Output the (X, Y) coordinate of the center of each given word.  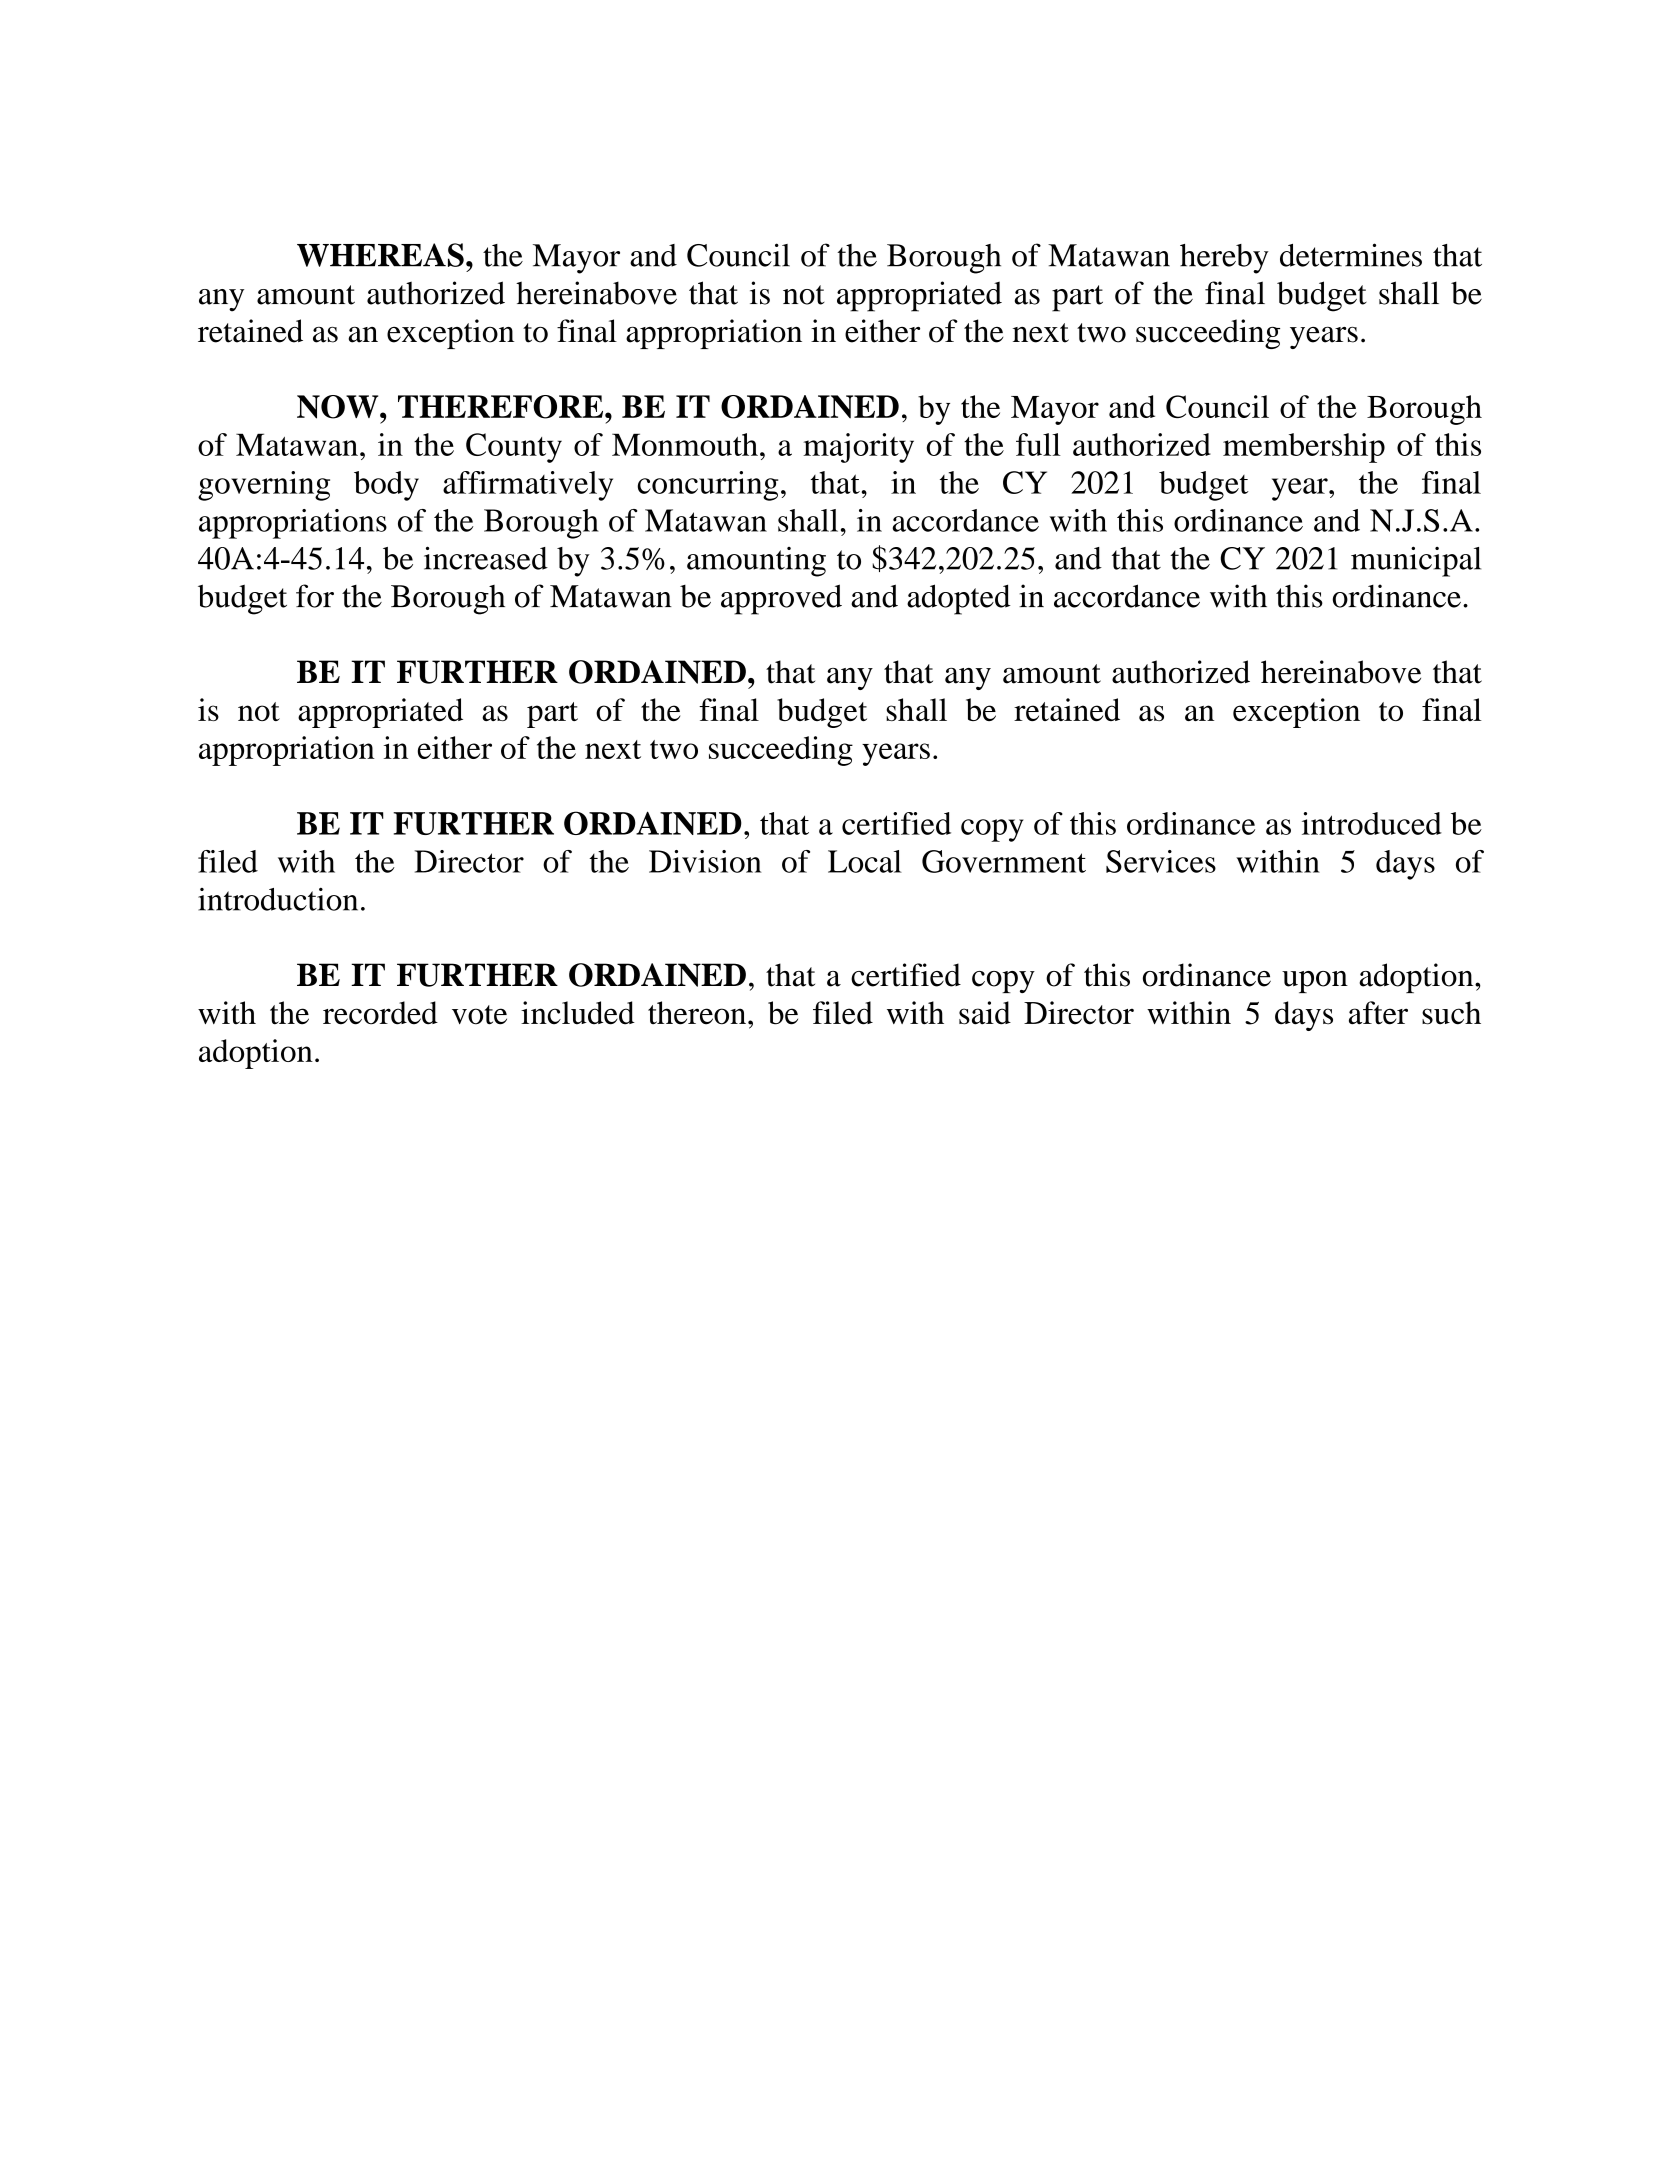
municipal (1416, 561)
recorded (380, 1013)
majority (858, 448)
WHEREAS (380, 255)
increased (486, 558)
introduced (1372, 823)
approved (781, 599)
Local (865, 861)
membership (1304, 448)
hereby (1224, 259)
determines (1351, 255)
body (386, 486)
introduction (278, 899)
